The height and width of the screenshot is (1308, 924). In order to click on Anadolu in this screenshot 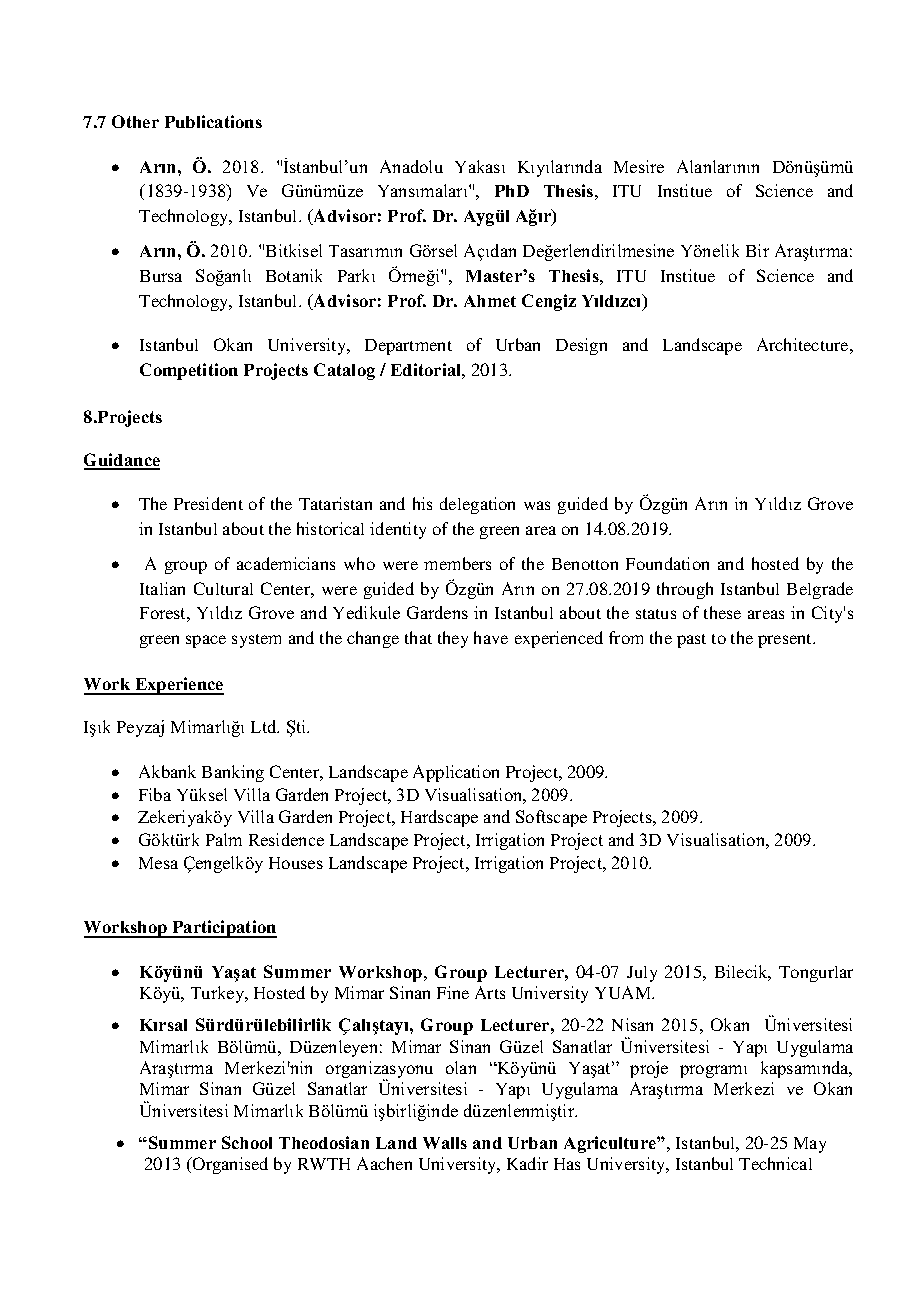, I will do `click(411, 166)`.
